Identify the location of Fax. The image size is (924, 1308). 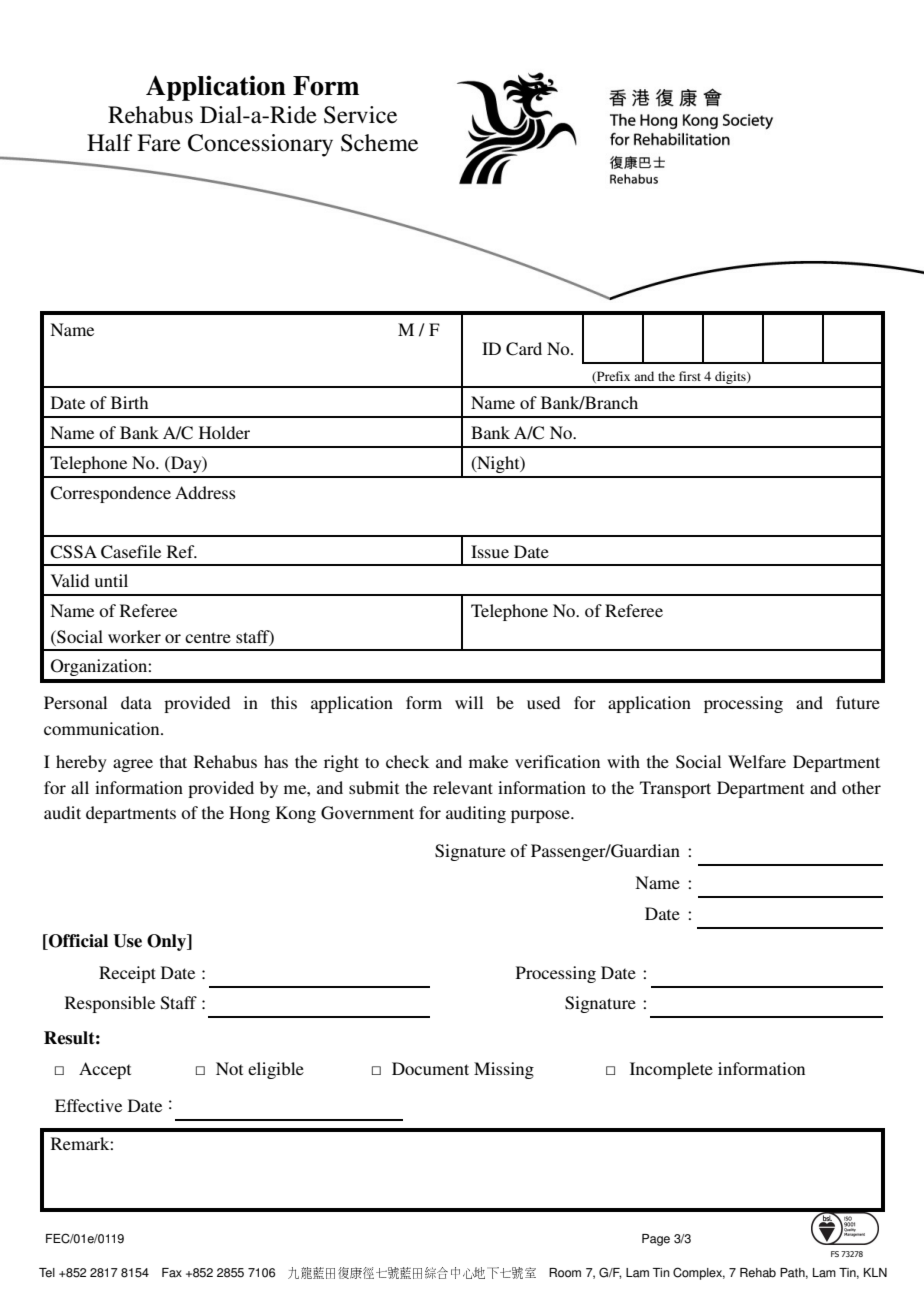
(172, 1273).
